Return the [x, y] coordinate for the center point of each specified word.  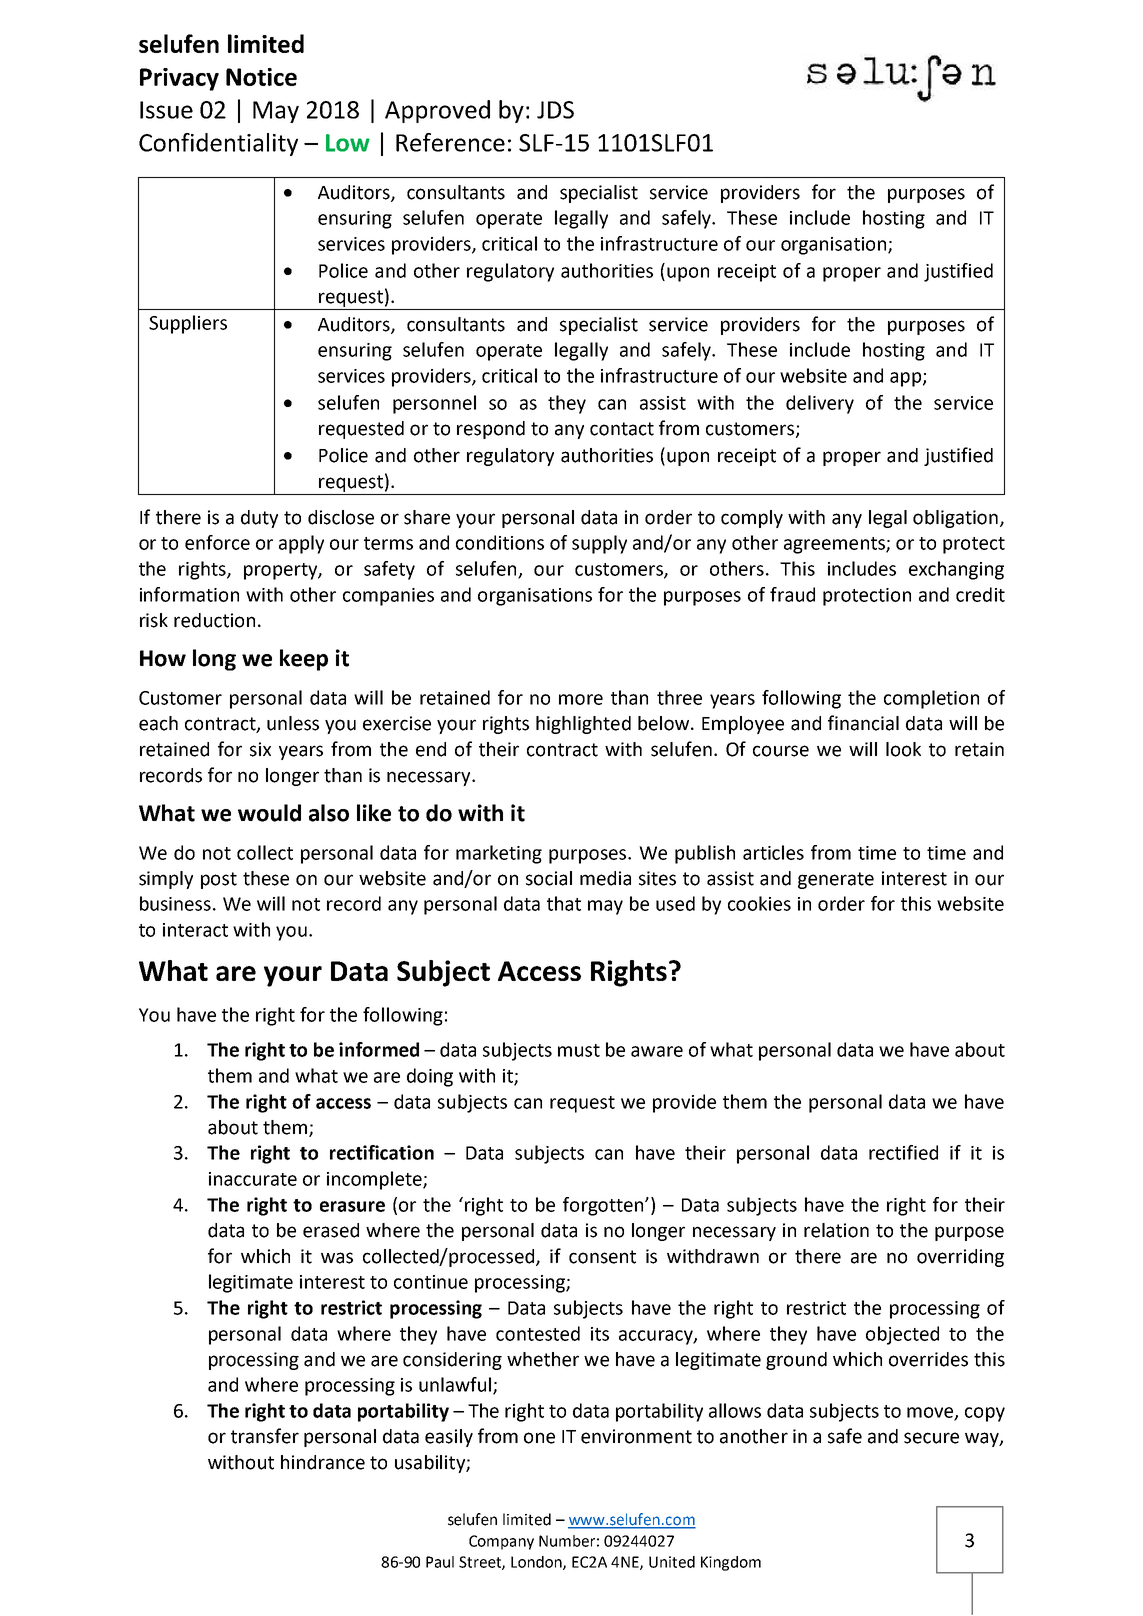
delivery [820, 404]
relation [836, 1230]
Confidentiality [218, 144]
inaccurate [253, 1179]
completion [931, 699]
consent [602, 1257]
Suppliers [188, 324]
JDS [555, 110]
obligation [955, 519]
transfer [265, 1436]
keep [304, 660]
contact [622, 429]
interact [195, 930]
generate [836, 880]
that [564, 903]
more [581, 699]
